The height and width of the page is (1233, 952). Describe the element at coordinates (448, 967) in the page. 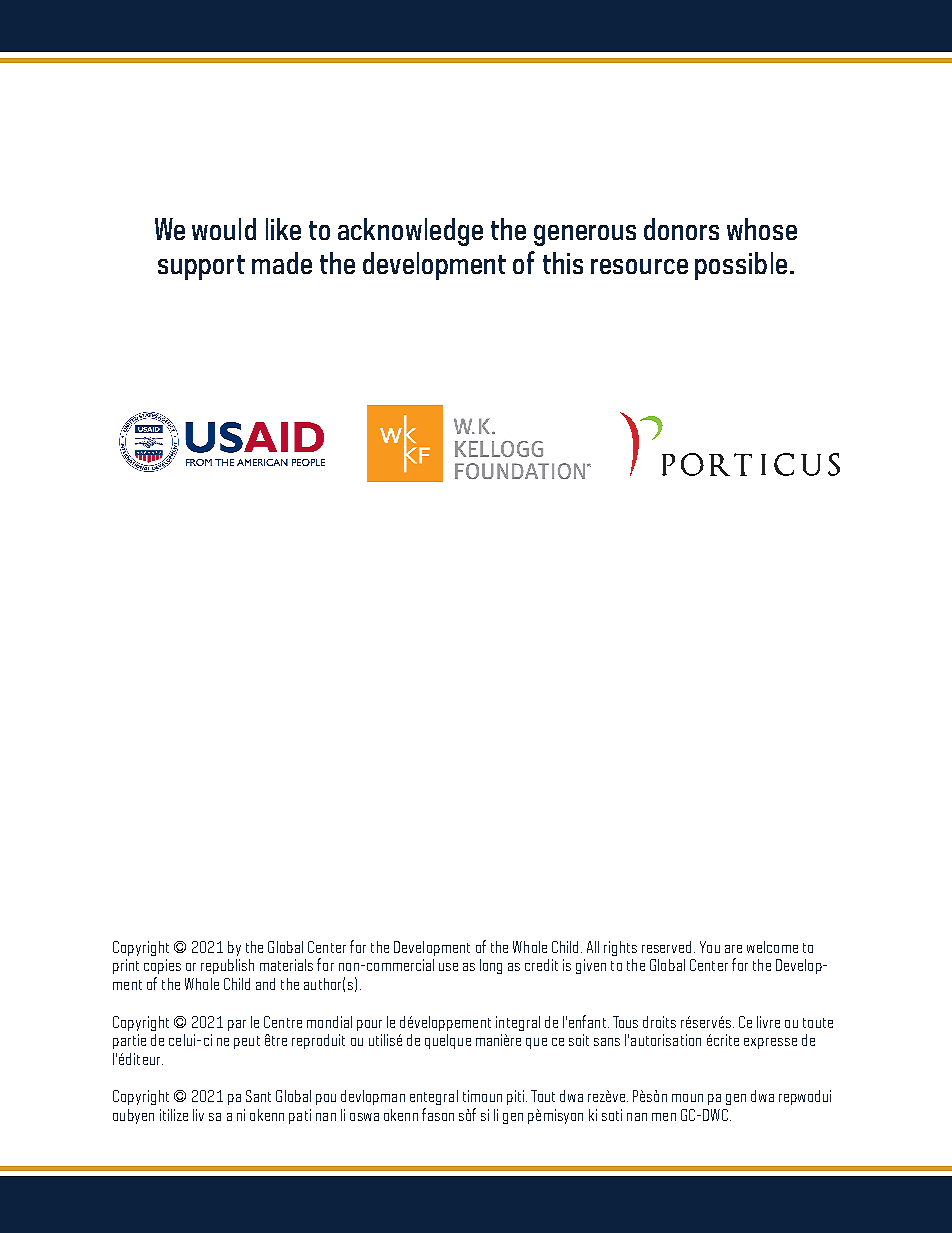

I see `use` at that location.
